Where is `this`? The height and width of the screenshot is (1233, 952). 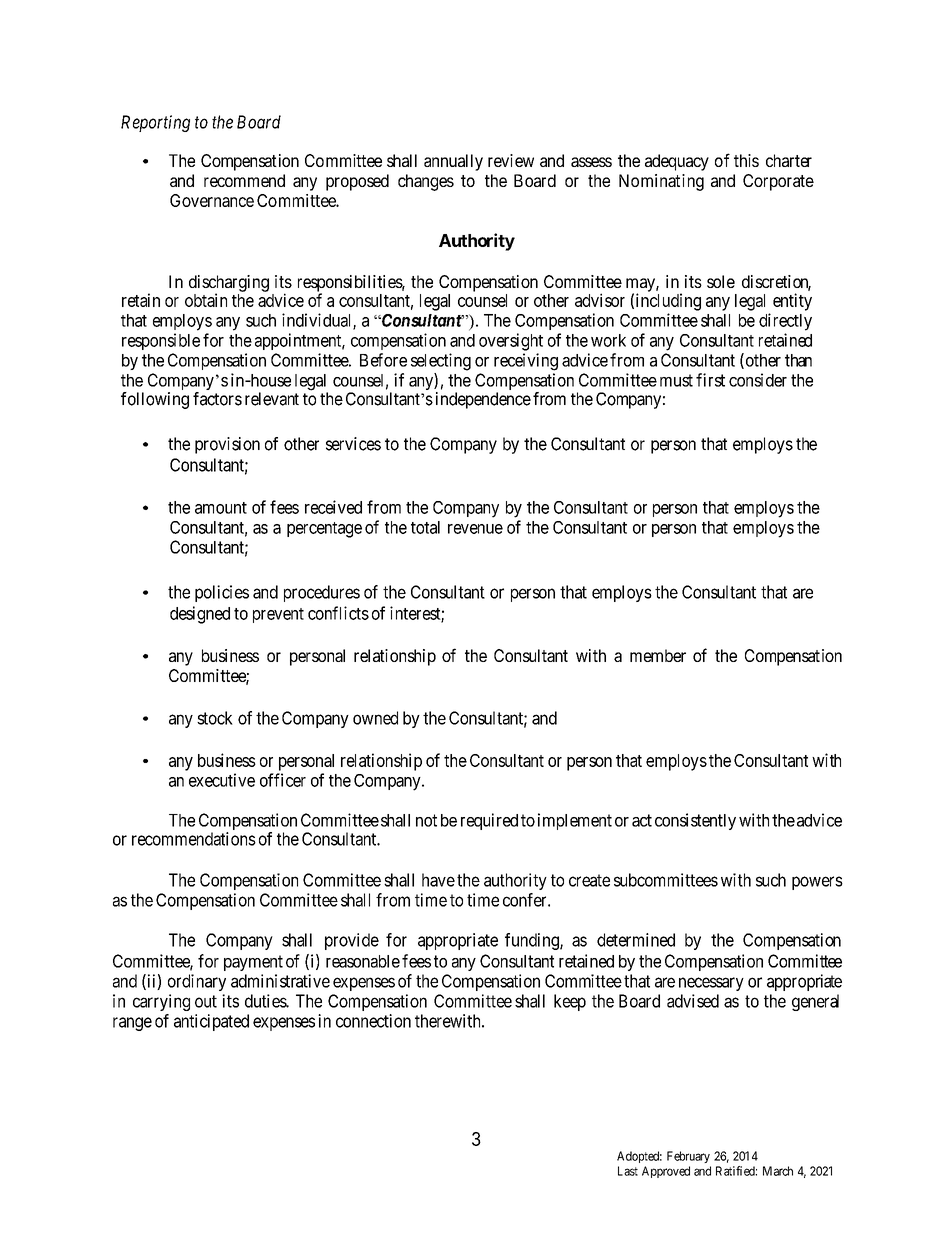
this is located at coordinates (746, 160).
